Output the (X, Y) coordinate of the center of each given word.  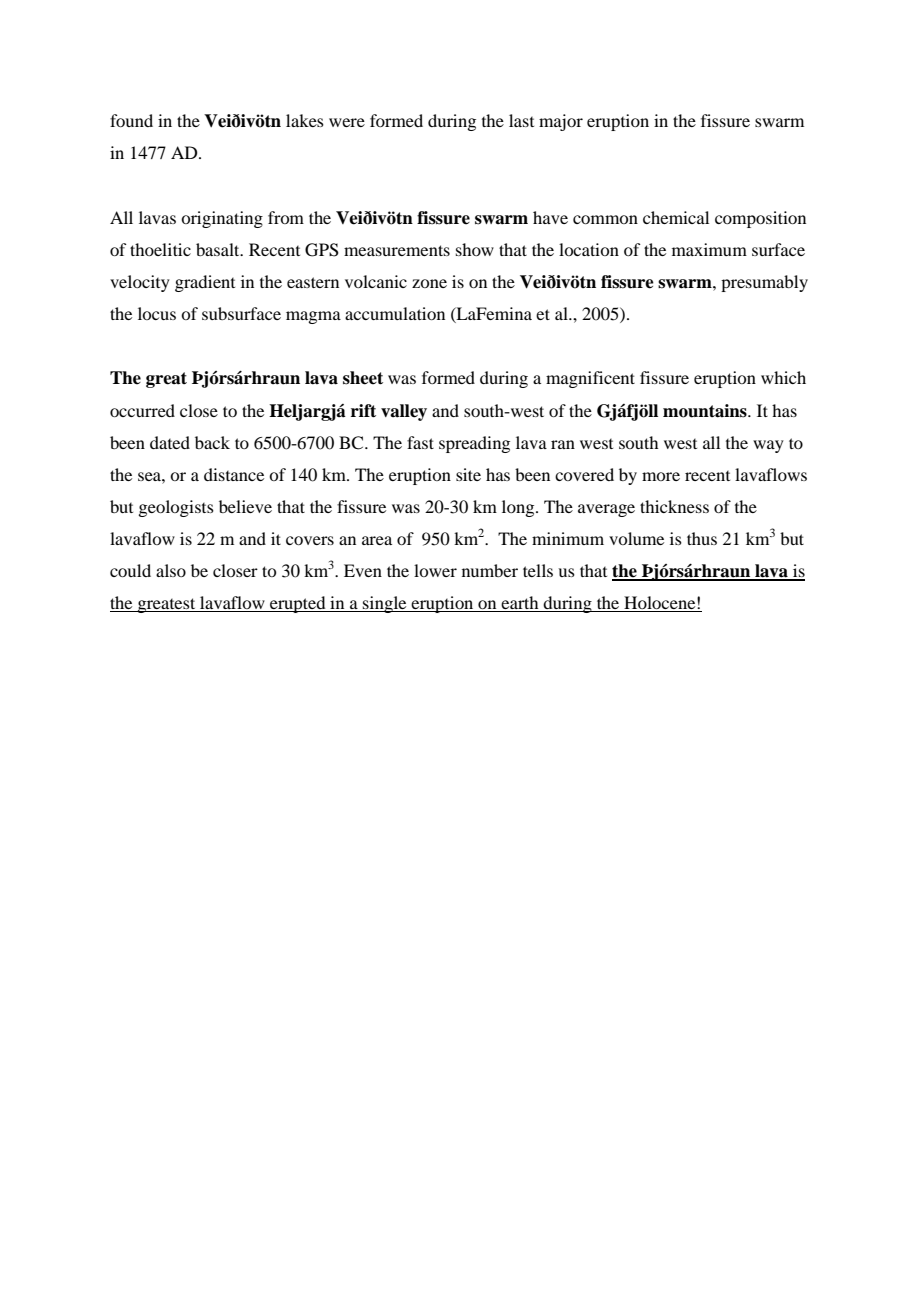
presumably (764, 283)
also (171, 570)
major (561, 122)
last (521, 120)
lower (435, 570)
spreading (474, 444)
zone (429, 283)
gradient (205, 283)
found (131, 120)
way (768, 446)
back (212, 442)
